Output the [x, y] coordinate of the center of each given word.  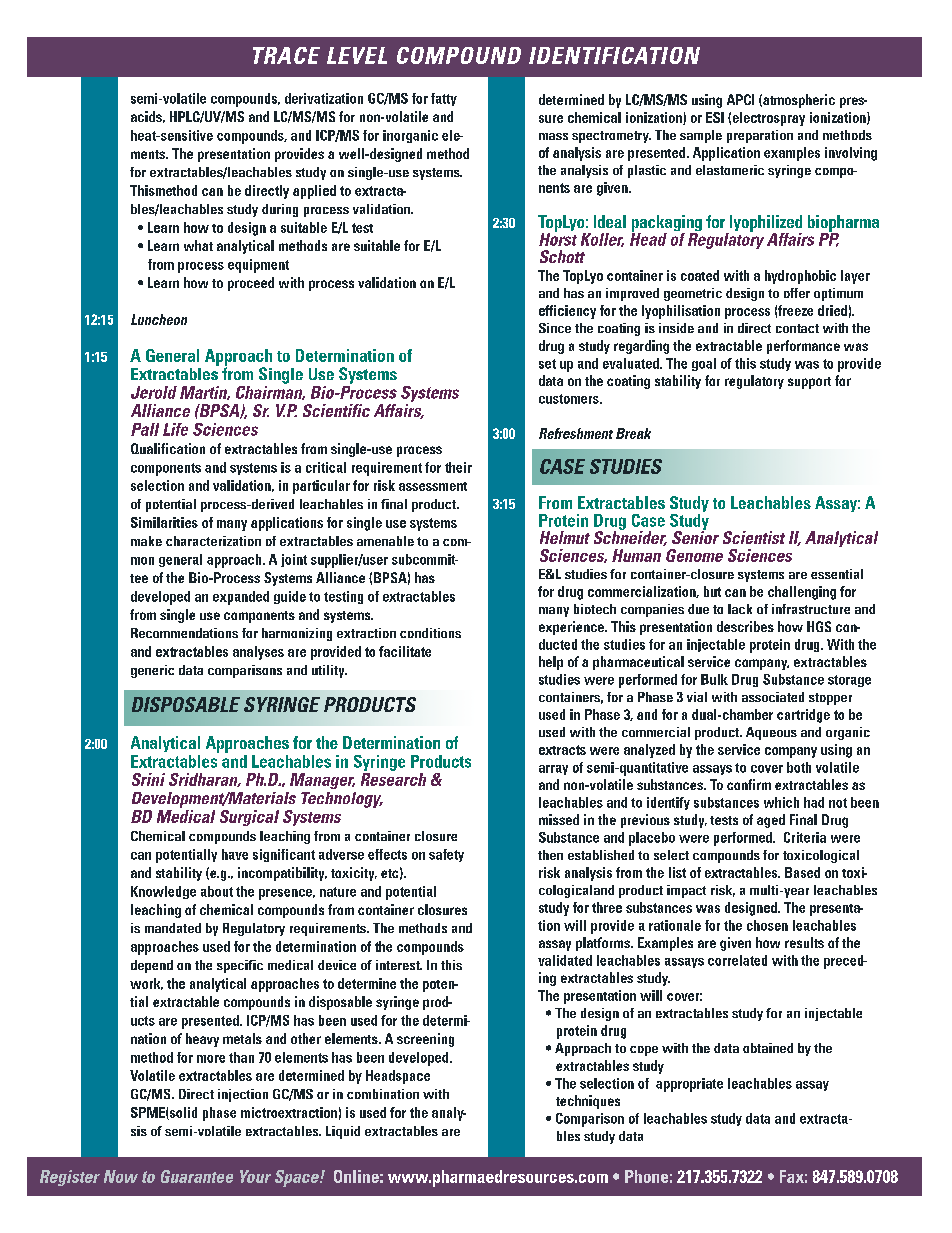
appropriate [689, 1085]
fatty [444, 99]
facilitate [405, 651]
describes [745, 626]
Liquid [343, 1132]
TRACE [286, 55]
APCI [740, 99]
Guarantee [197, 1176]
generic [152, 671]
